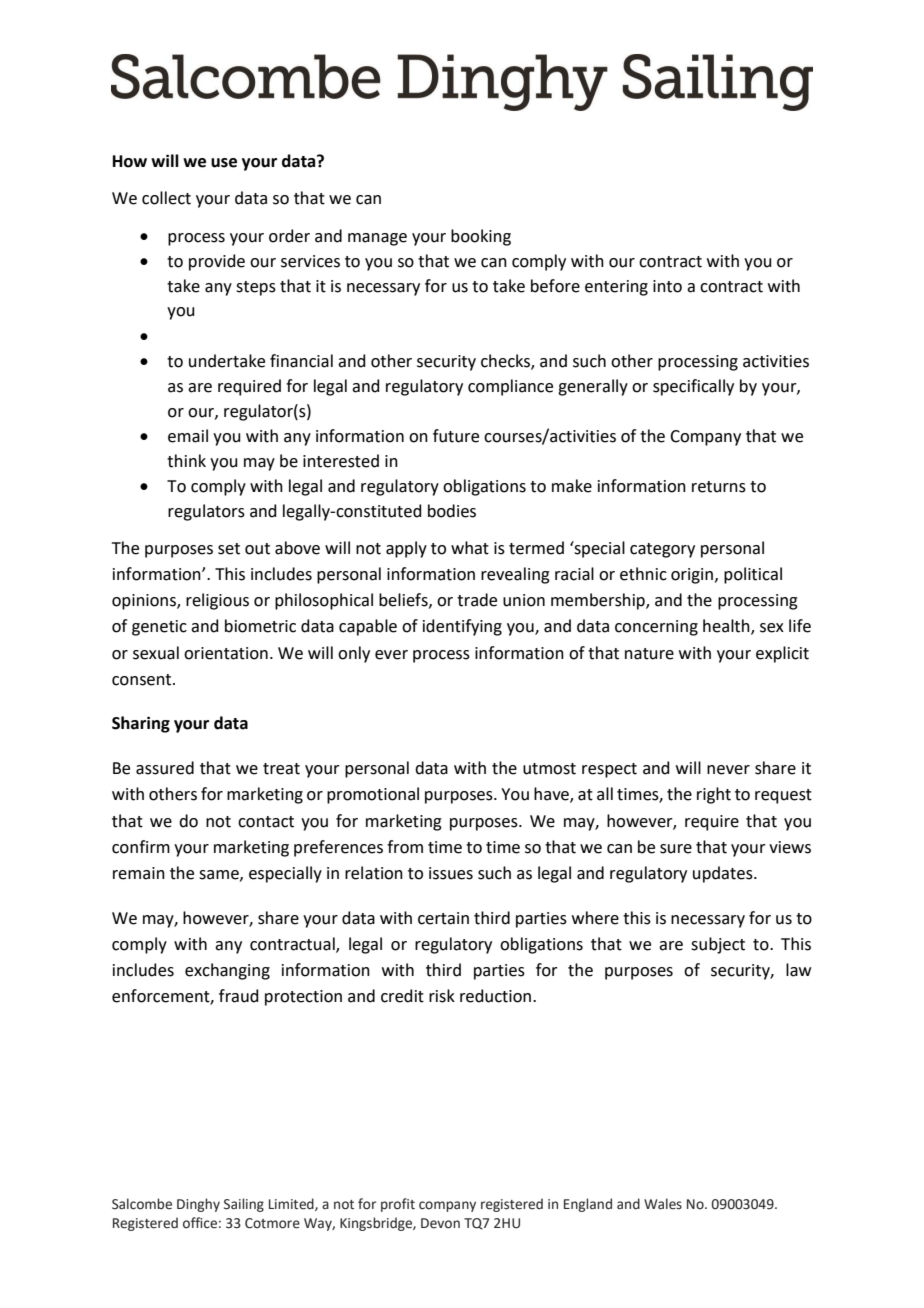  What do you see at coordinates (481, 237) in the document?
I see `booking` at bounding box center [481, 237].
